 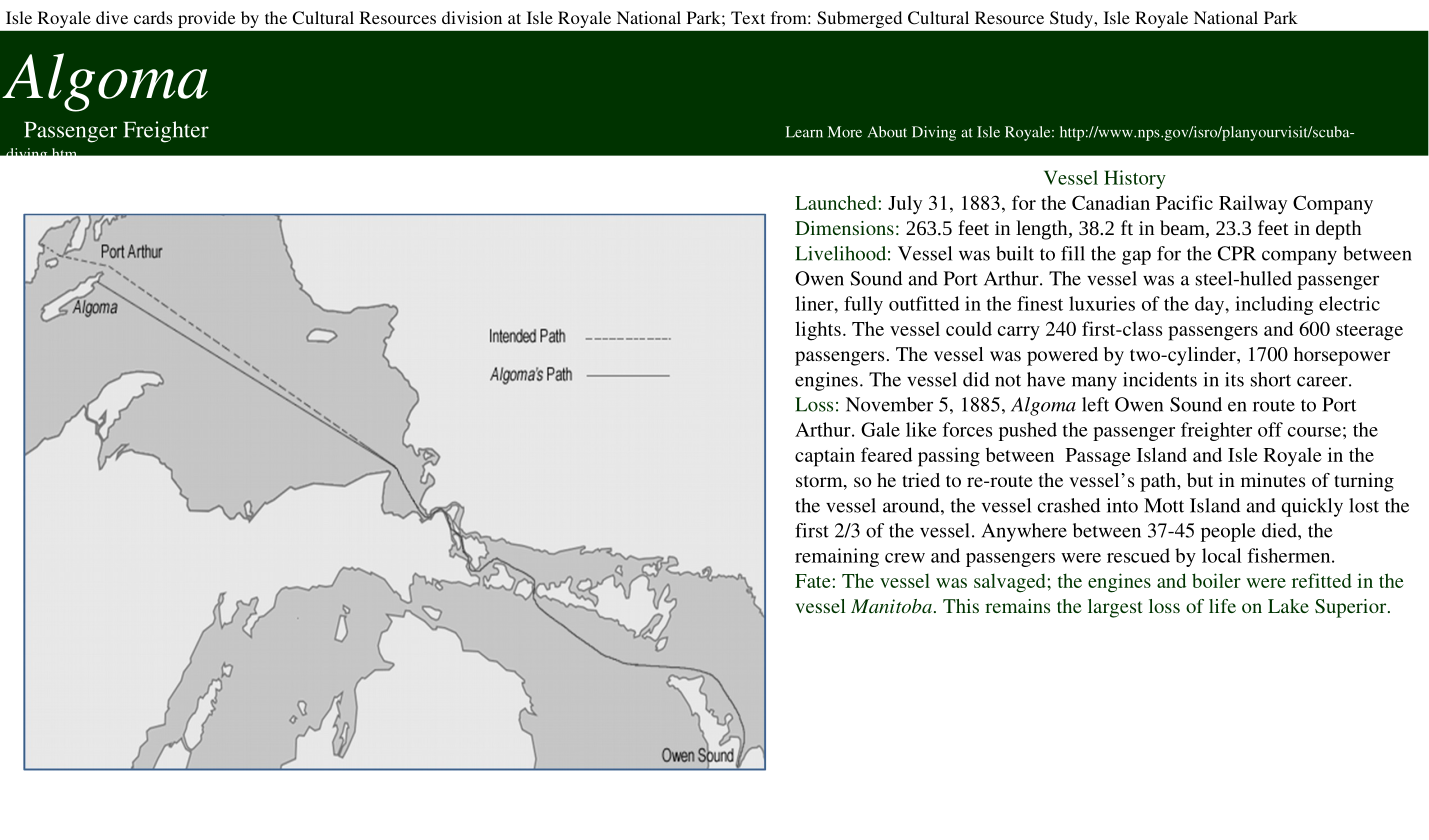 I want to click on fully, so click(x=863, y=305).
